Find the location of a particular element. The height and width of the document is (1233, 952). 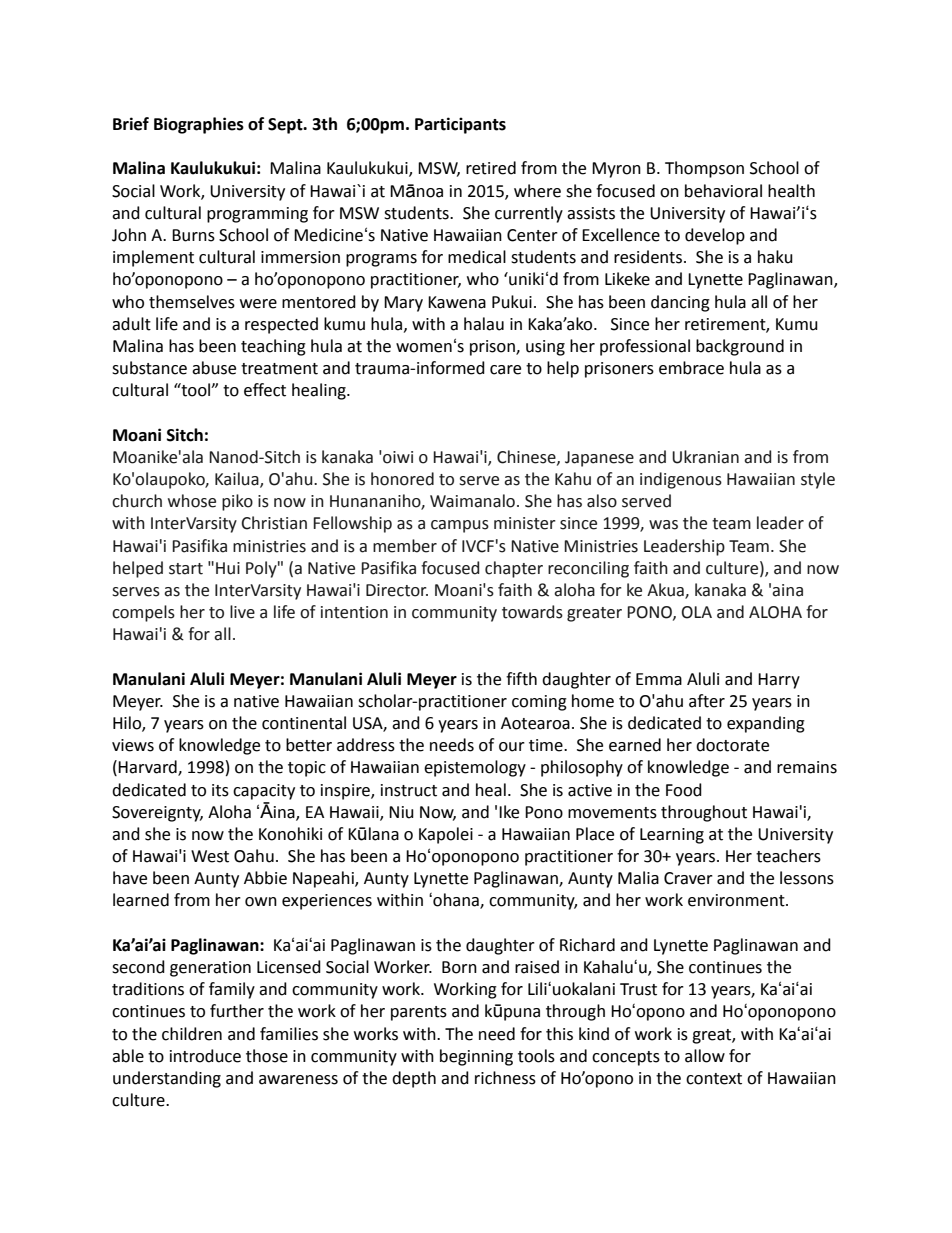

themselves is located at coordinates (192, 302).
